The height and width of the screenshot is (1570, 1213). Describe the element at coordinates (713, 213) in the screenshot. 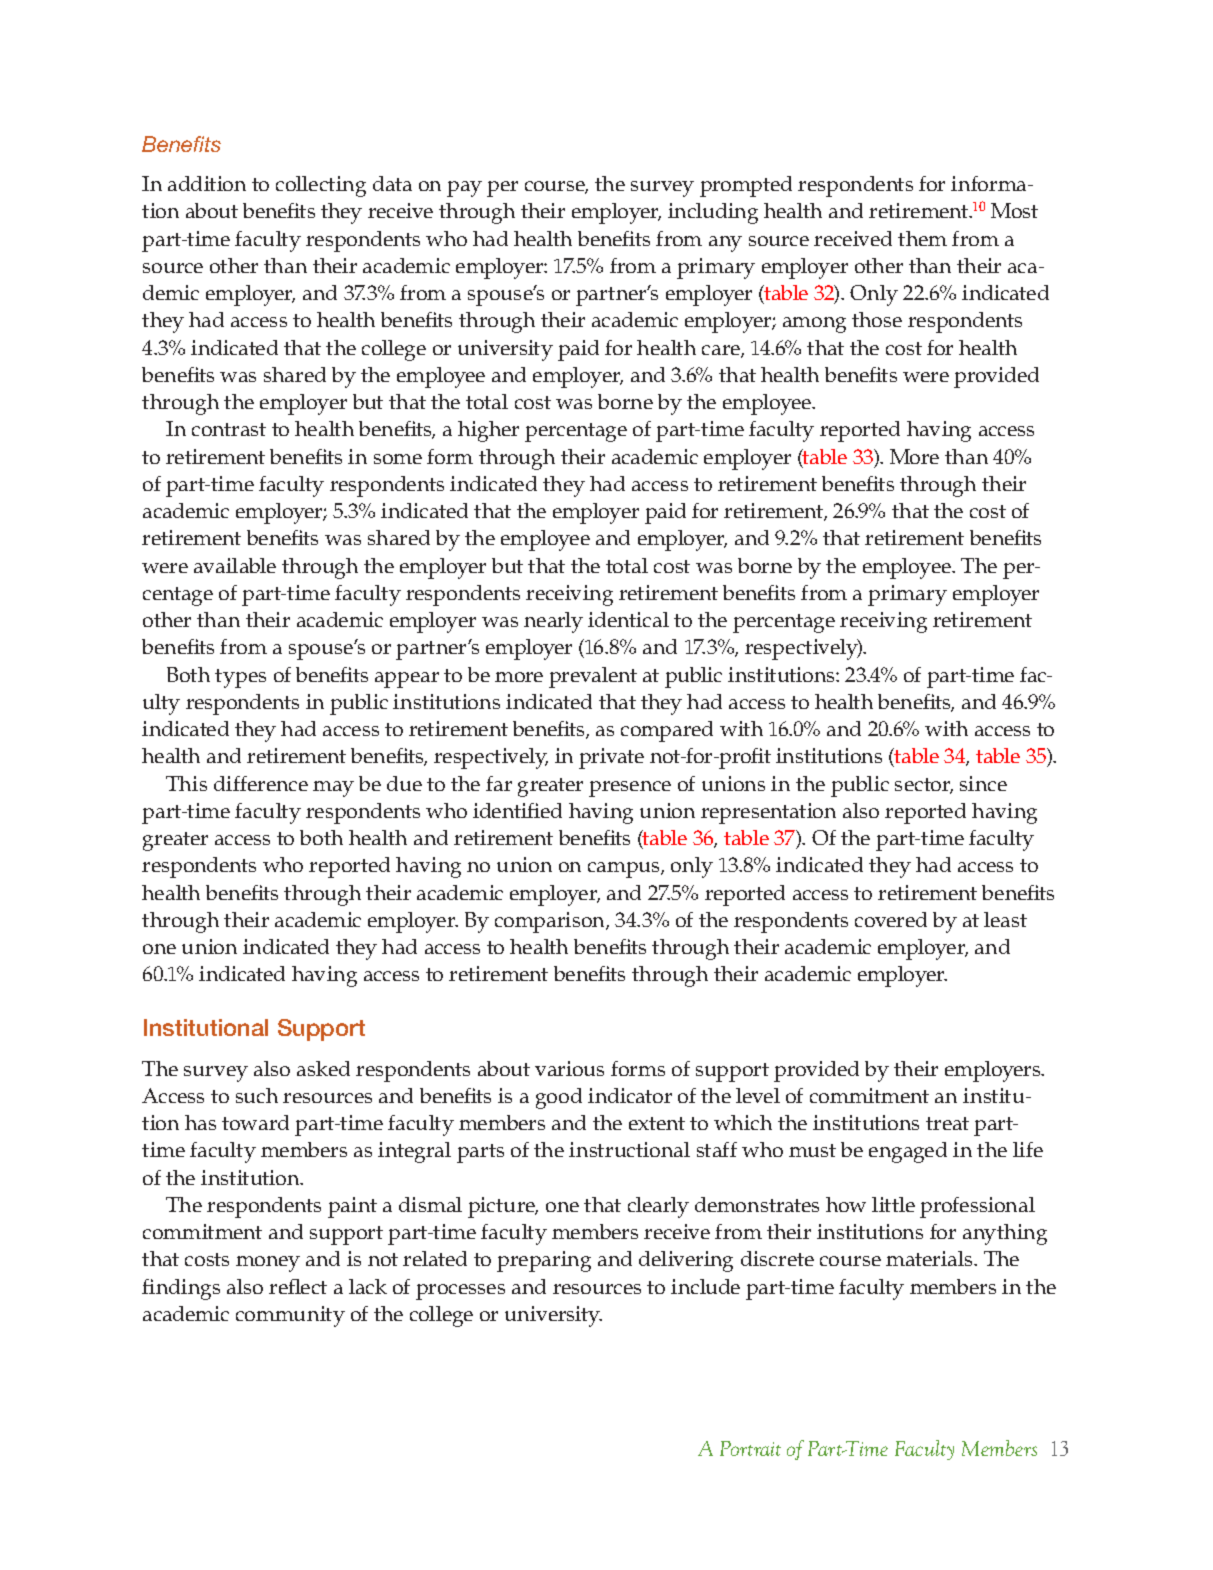

I see `including` at that location.
